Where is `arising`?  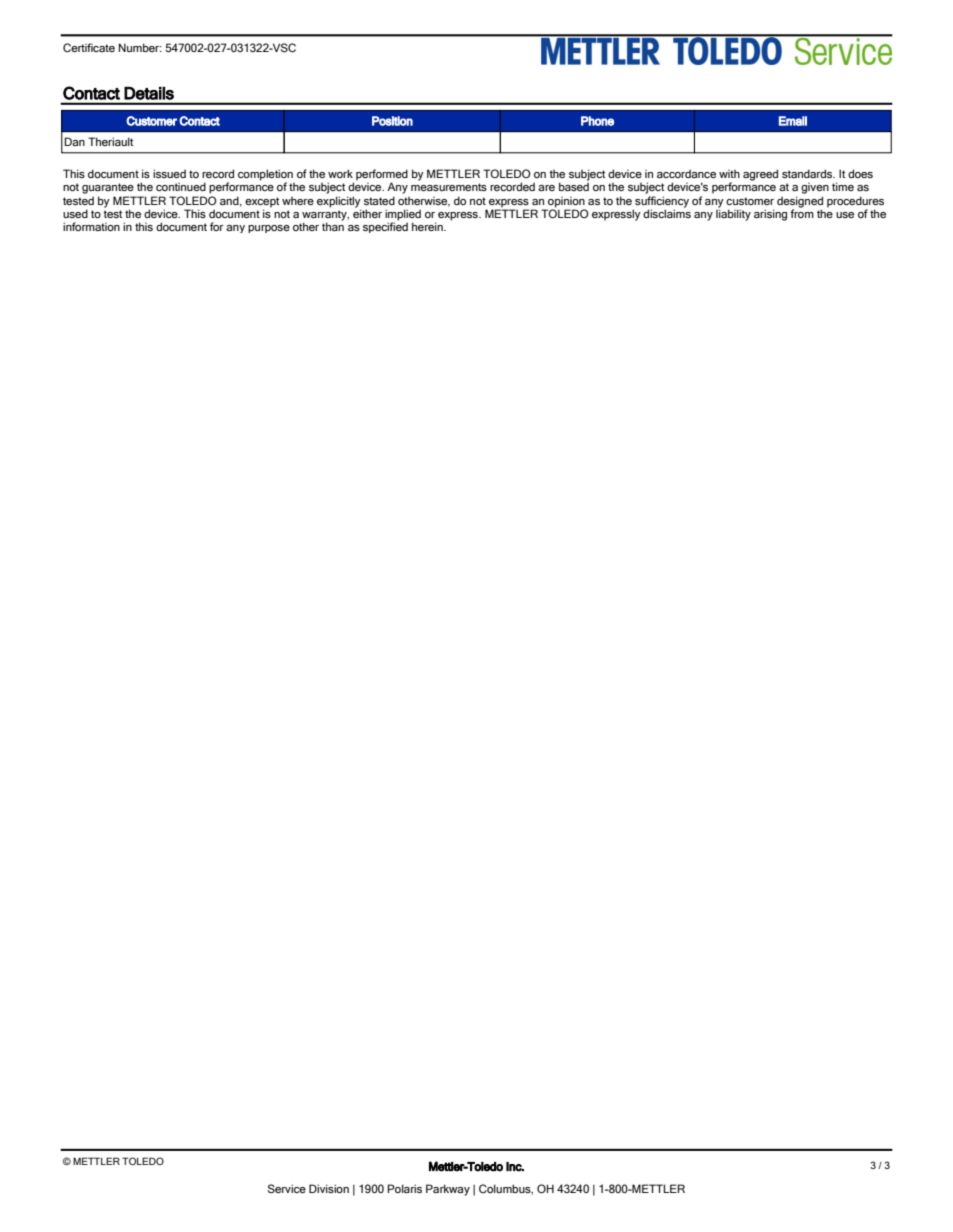 arising is located at coordinates (770, 215).
